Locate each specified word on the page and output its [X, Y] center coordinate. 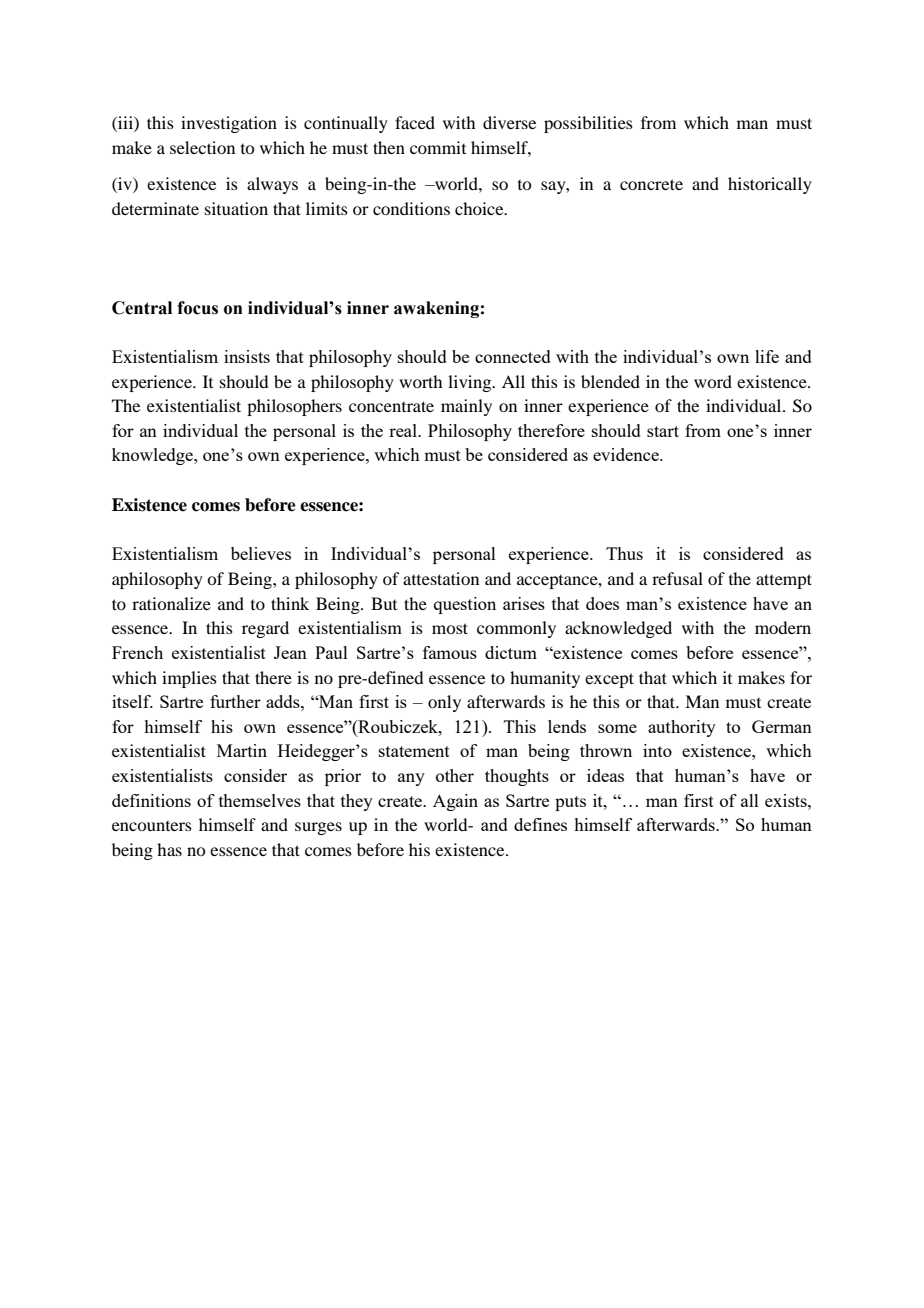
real [404, 430]
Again [455, 802]
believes [261, 553]
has [169, 849]
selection [202, 147]
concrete [651, 184]
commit [438, 147]
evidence [627, 454]
